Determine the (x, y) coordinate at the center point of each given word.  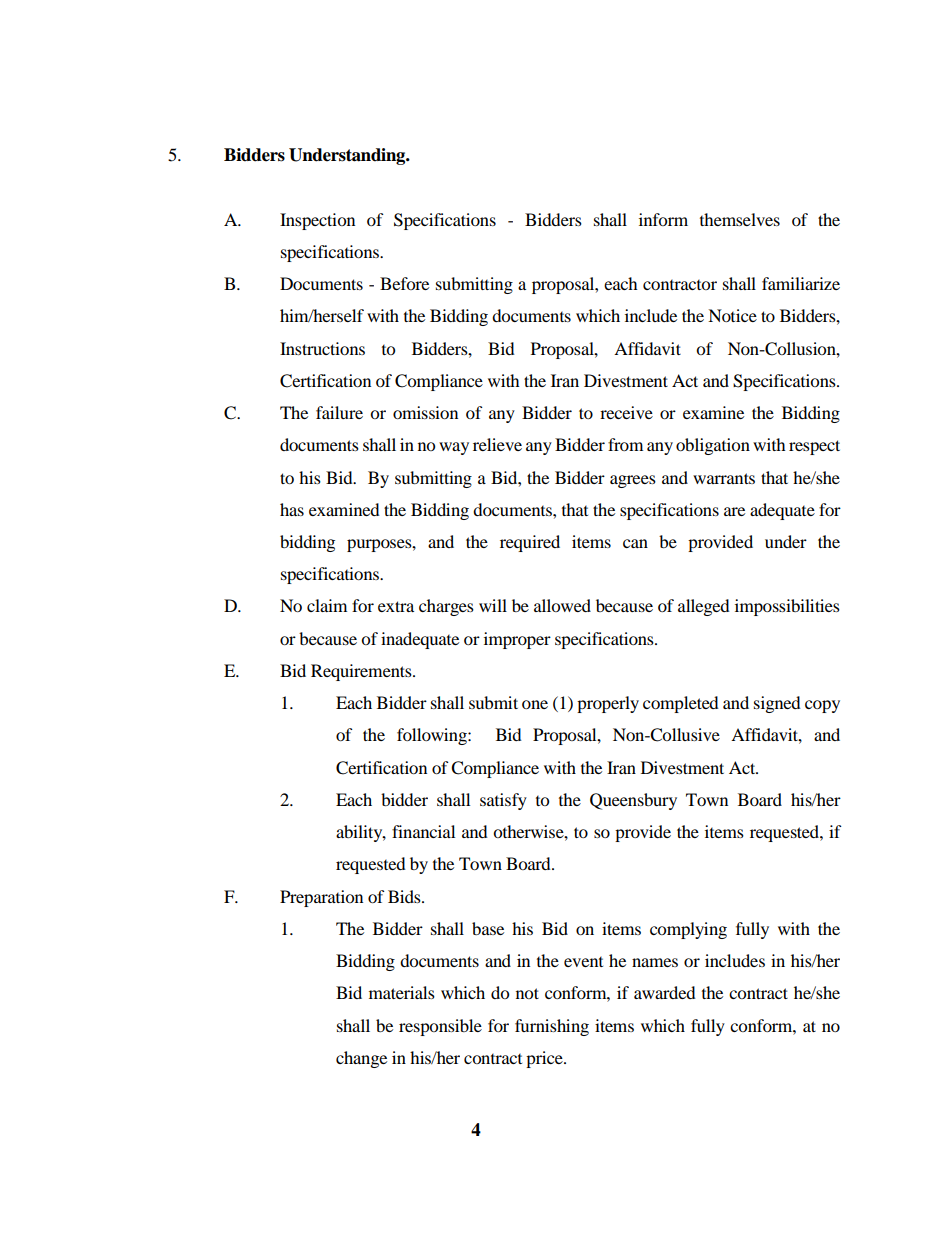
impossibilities (787, 607)
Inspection (317, 221)
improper (517, 640)
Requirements (362, 672)
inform (663, 219)
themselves (740, 219)
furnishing (552, 1027)
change (361, 1059)
